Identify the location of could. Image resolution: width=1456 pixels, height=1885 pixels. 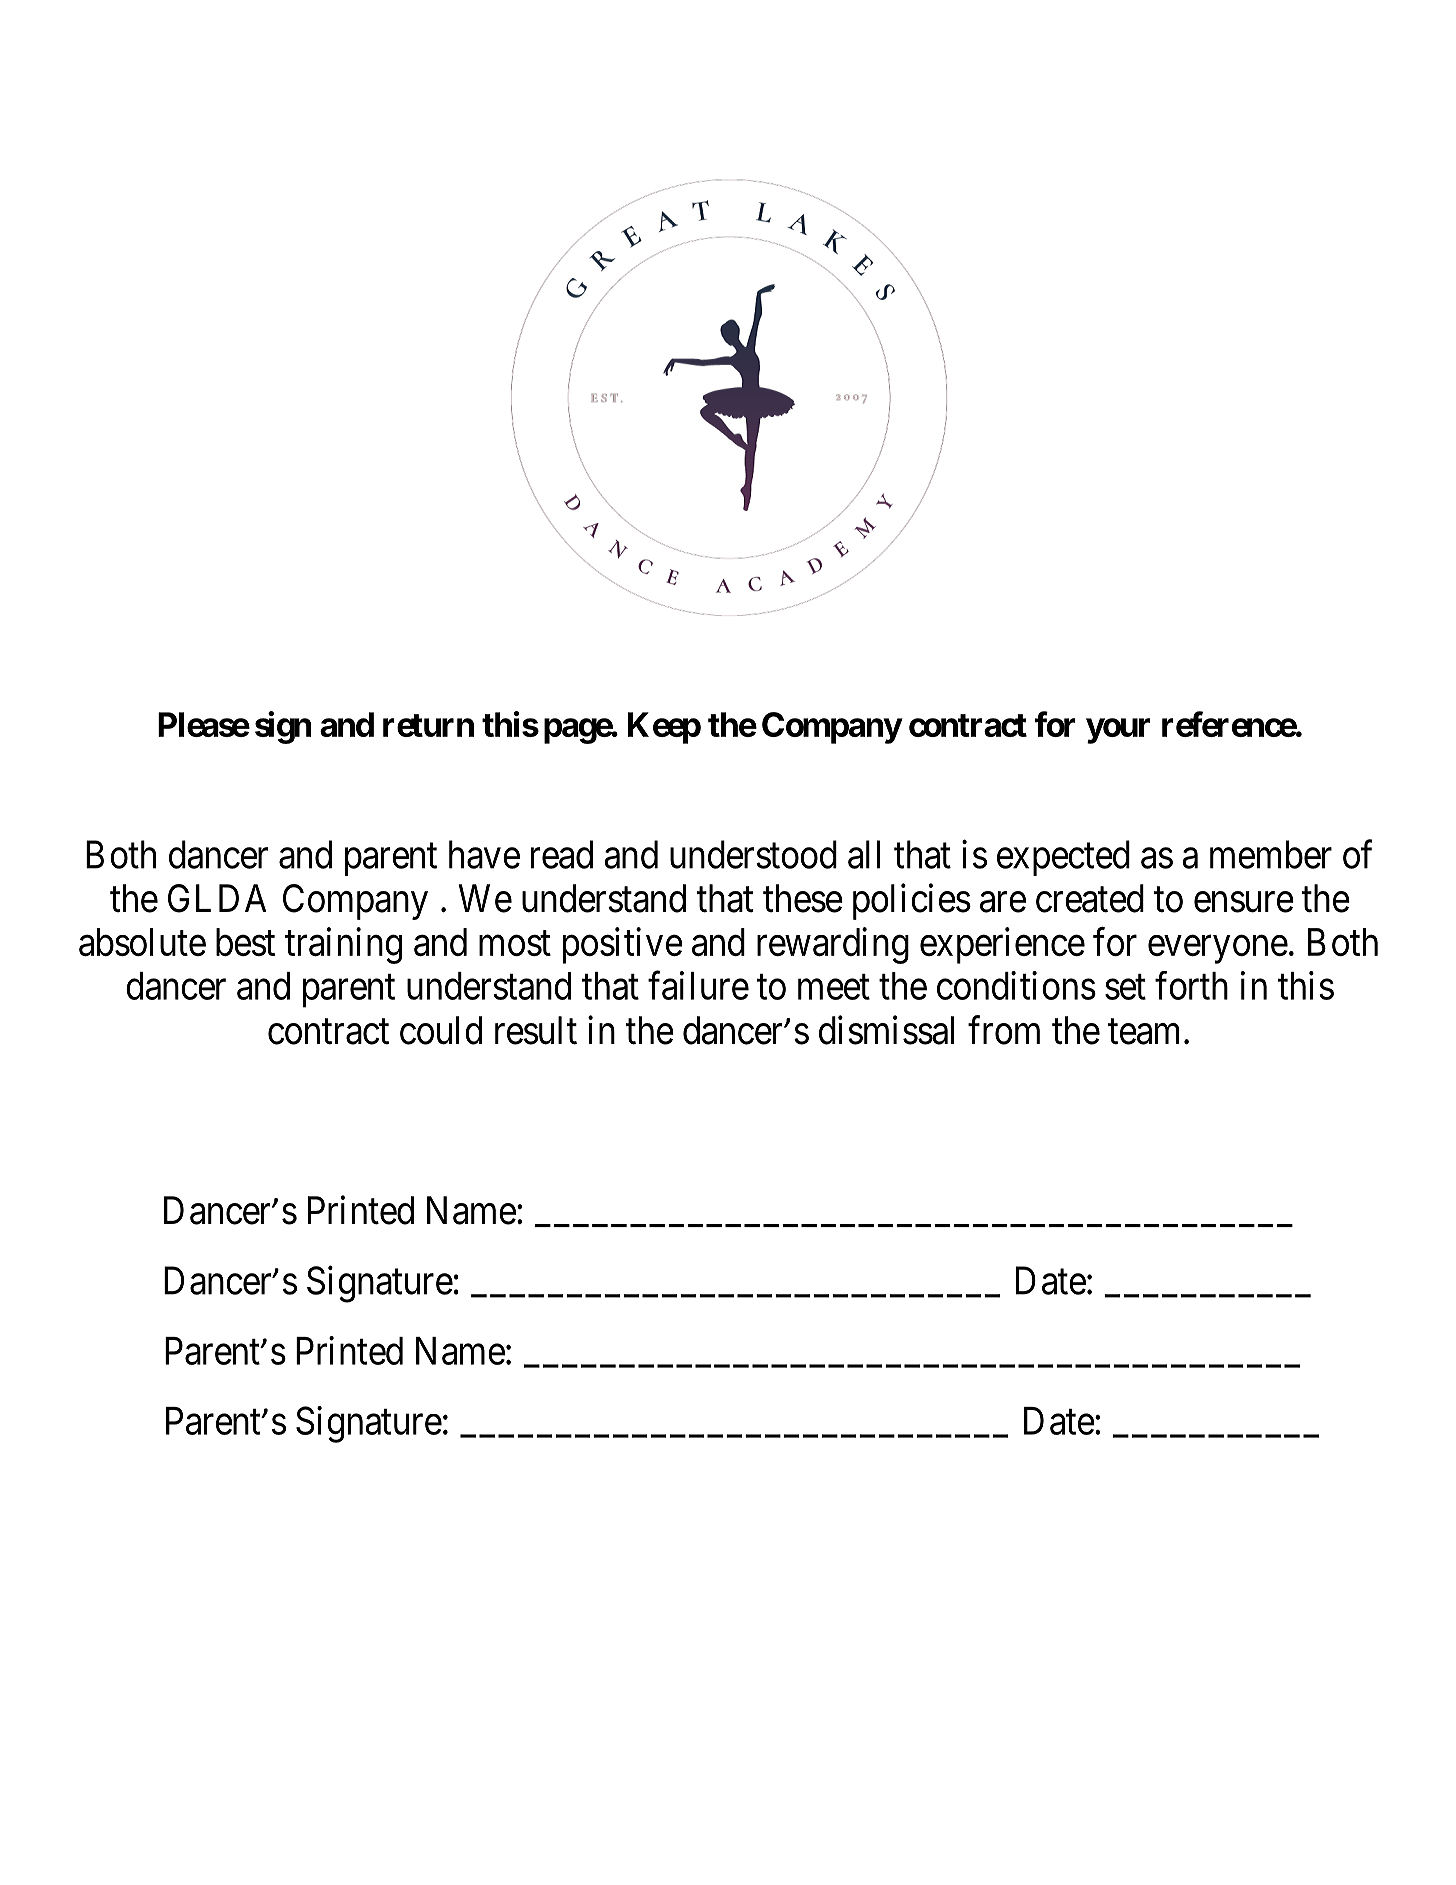
(441, 1030).
